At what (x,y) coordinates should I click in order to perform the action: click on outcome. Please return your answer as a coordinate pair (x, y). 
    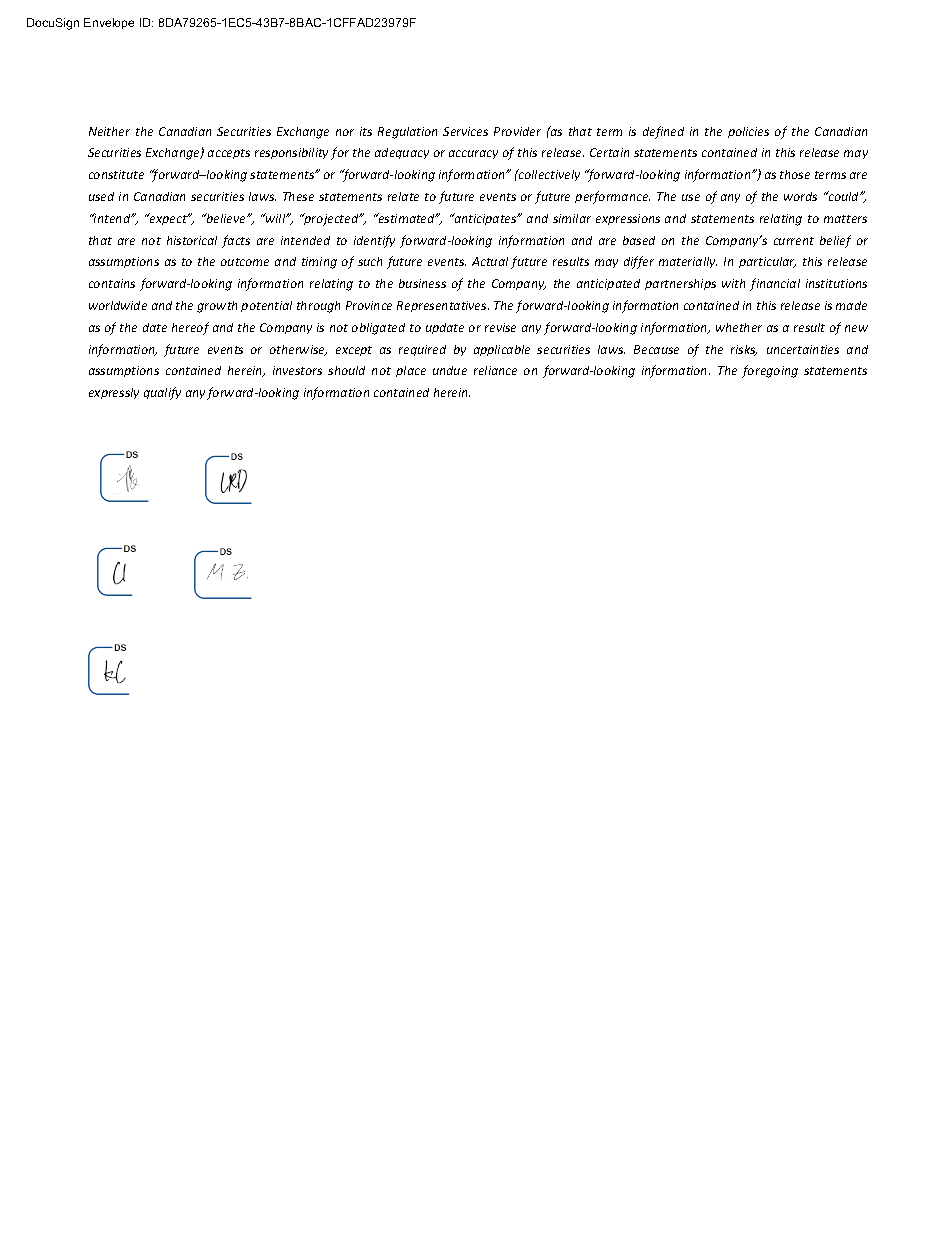
    Looking at the image, I should click on (245, 262).
